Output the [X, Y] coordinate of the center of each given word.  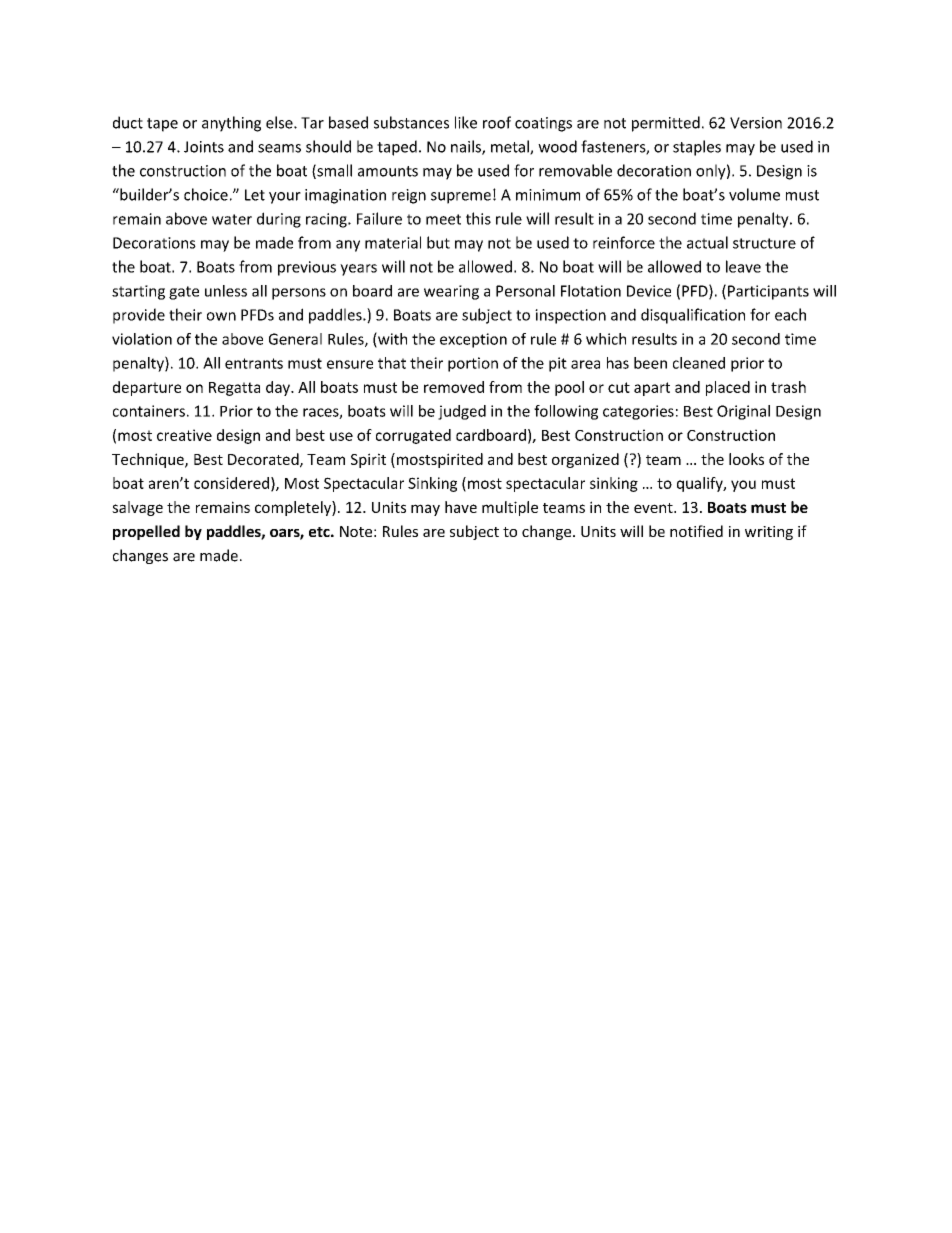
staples [697, 148]
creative [184, 435]
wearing [451, 292]
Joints [204, 147]
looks [746, 459]
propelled [146, 532]
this [478, 218]
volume [754, 194]
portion [473, 364]
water [232, 219]
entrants [254, 363]
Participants [768, 292]
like [466, 122]
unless [226, 291]
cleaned [699, 363]
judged [462, 412]
